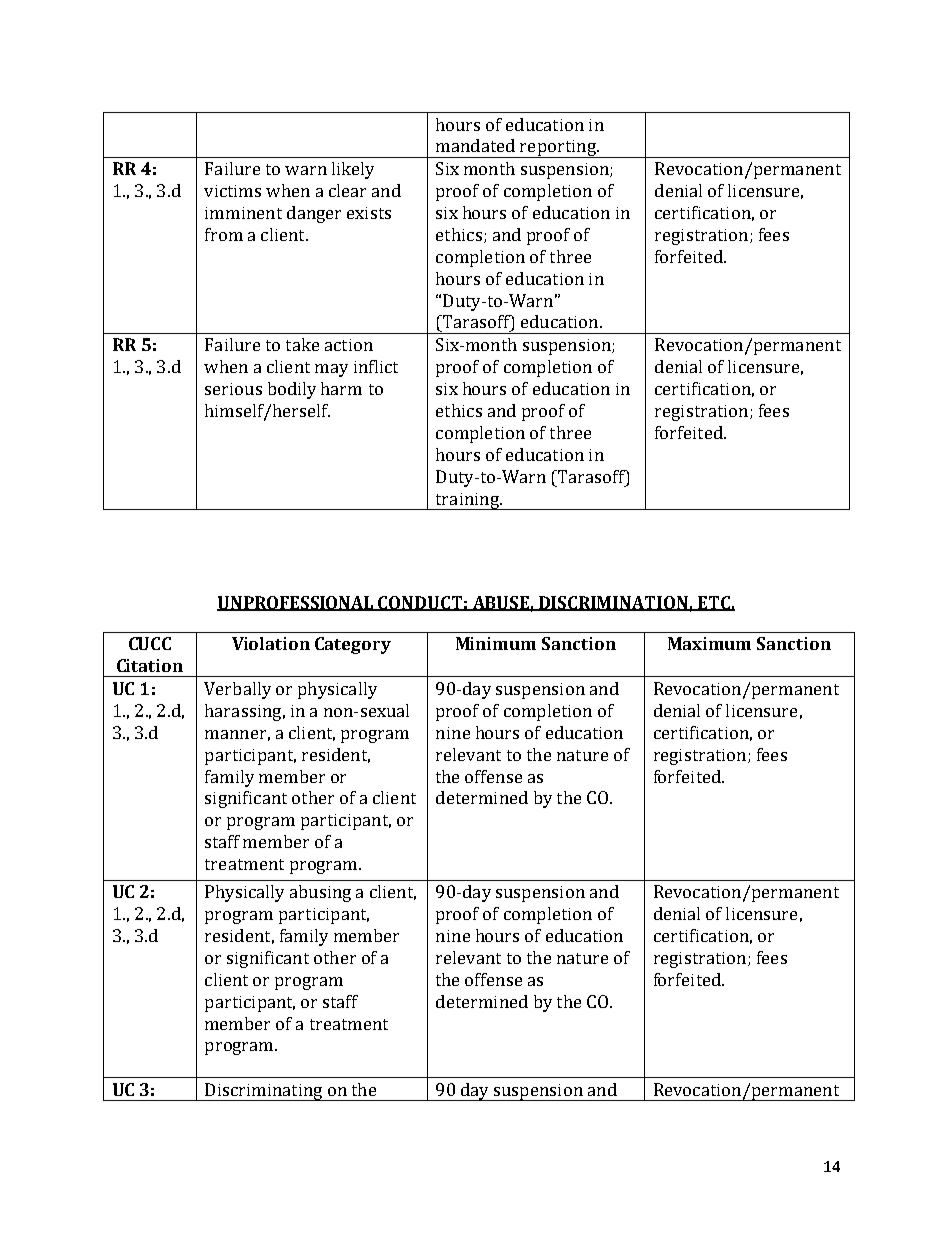 The height and width of the image is (1233, 952). I want to click on victims, so click(232, 191).
